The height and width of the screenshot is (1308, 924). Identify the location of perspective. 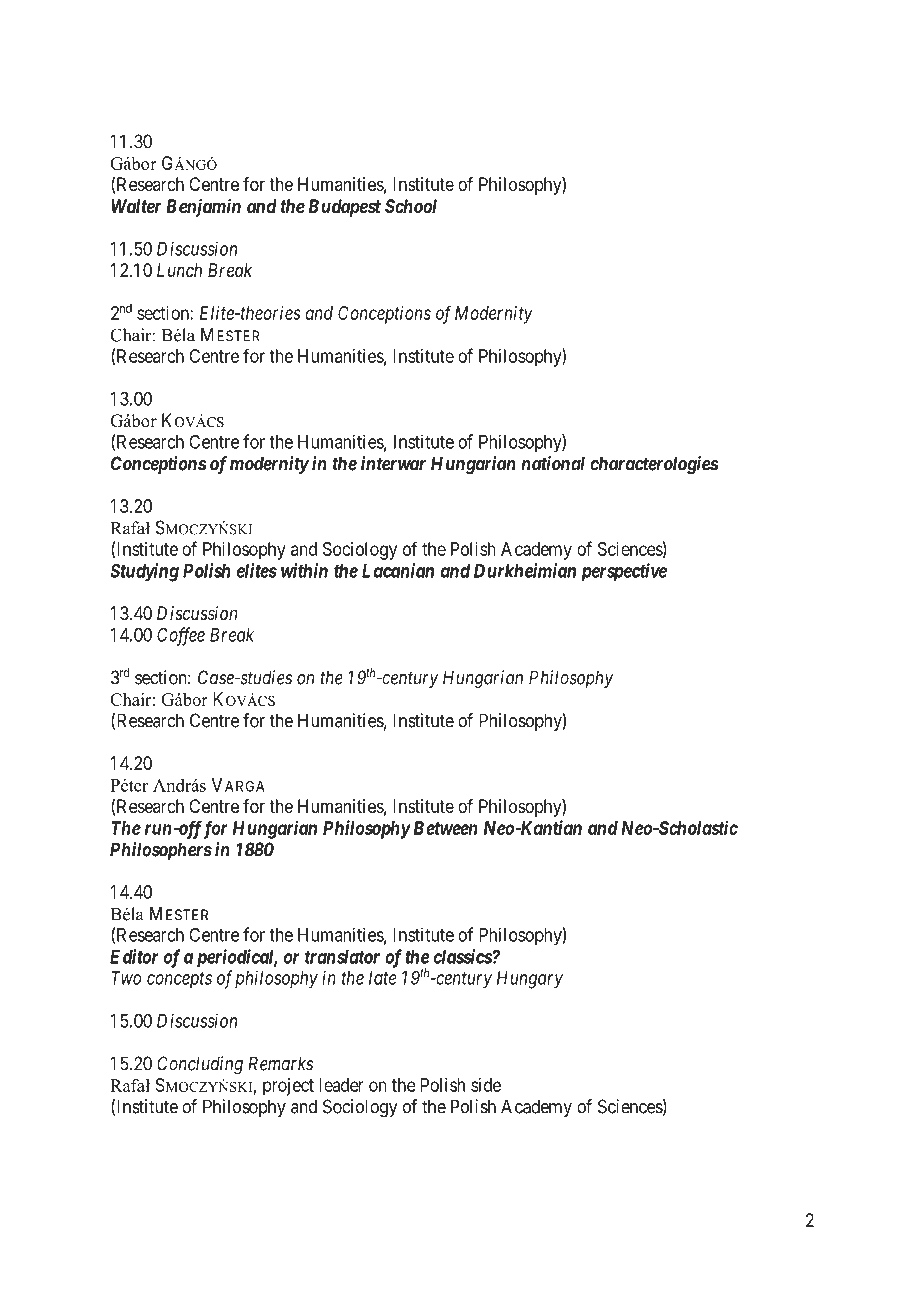
(624, 572).
